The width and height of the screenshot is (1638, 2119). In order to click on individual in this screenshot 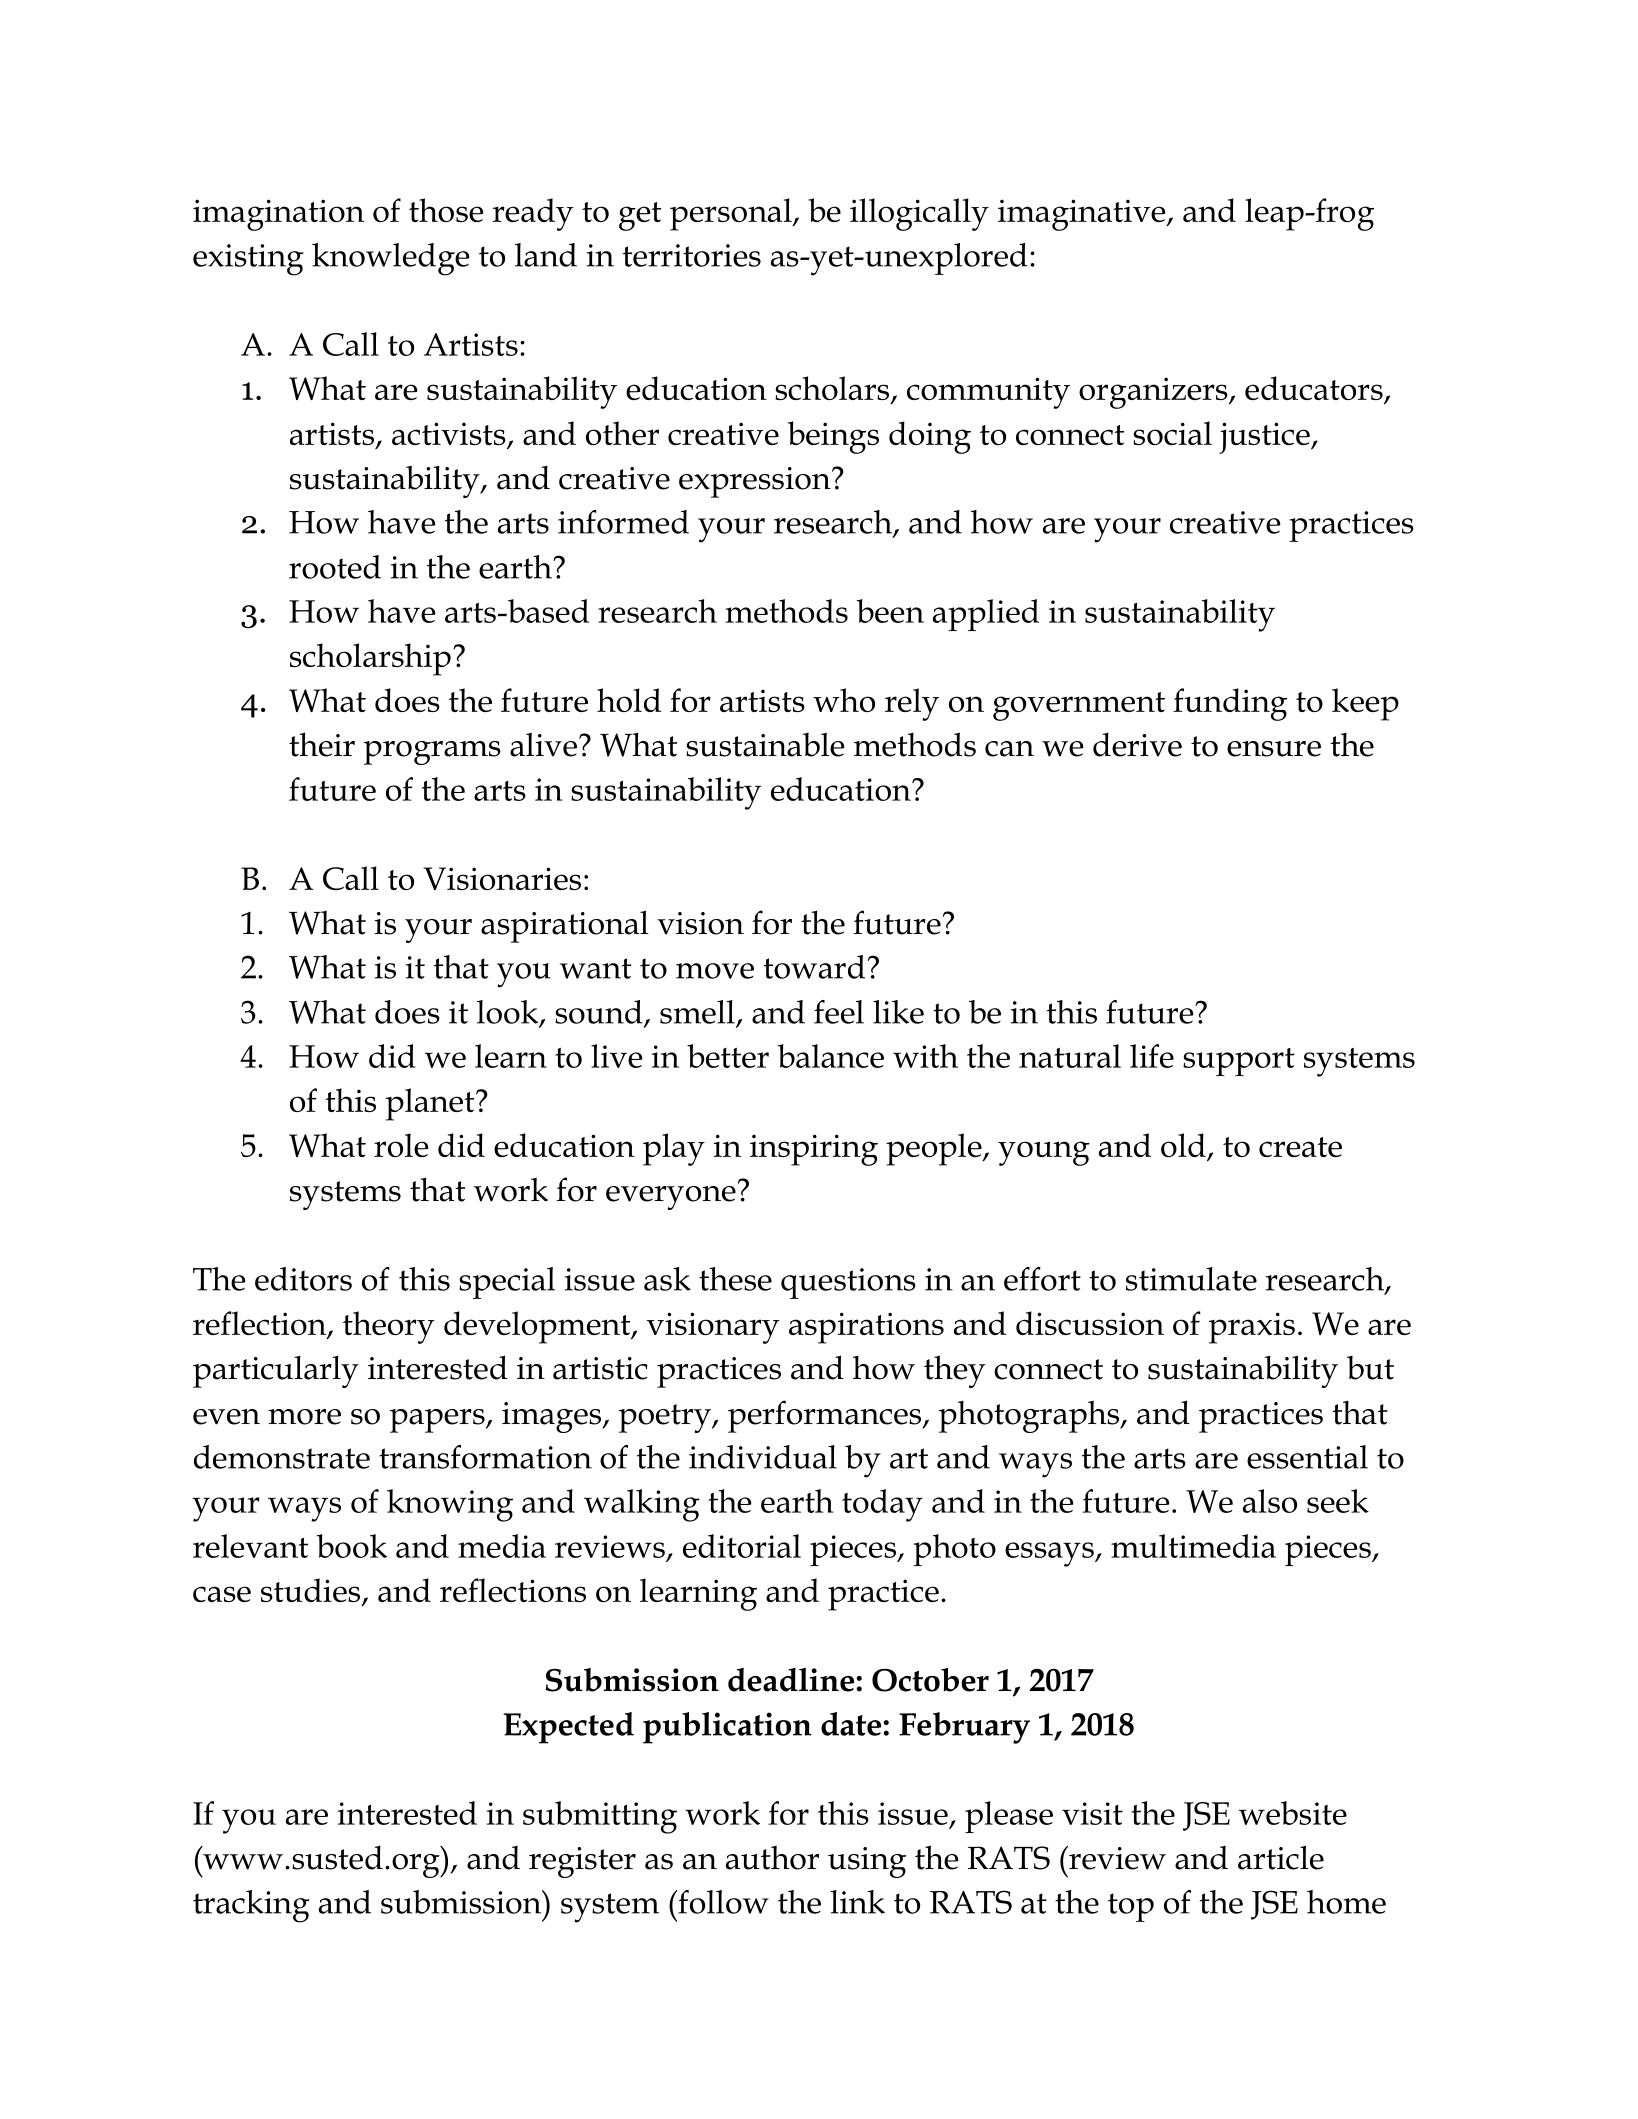, I will do `click(763, 1457)`.
